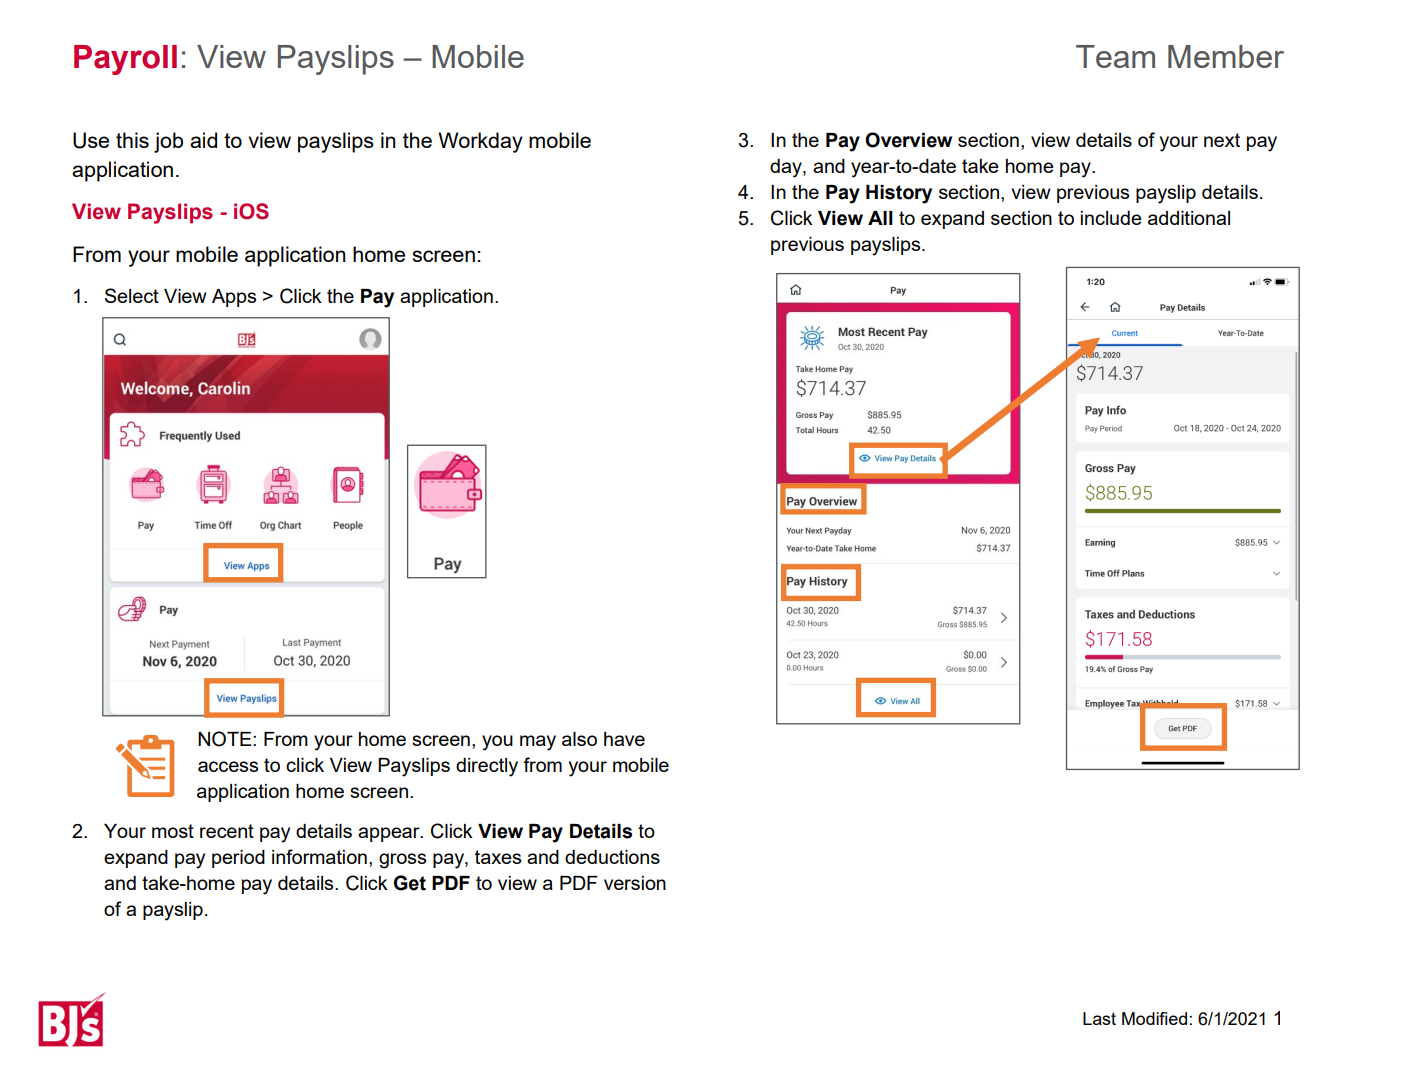  Describe the element at coordinates (234, 298) in the screenshot. I see `Apps` at that location.
